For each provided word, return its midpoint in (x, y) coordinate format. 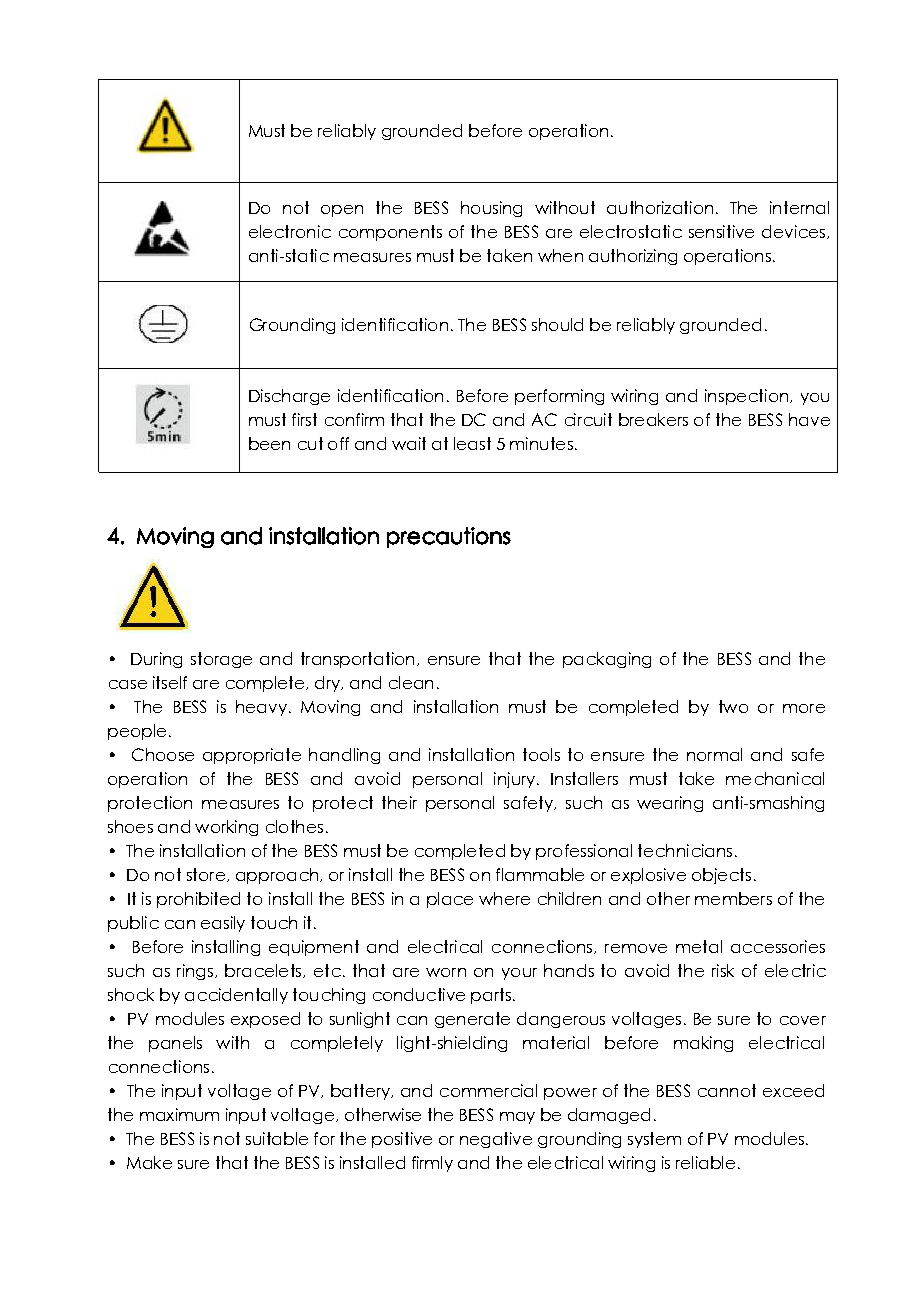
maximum (179, 1114)
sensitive (721, 231)
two (733, 706)
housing (491, 209)
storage (221, 660)
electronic (290, 231)
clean (411, 682)
